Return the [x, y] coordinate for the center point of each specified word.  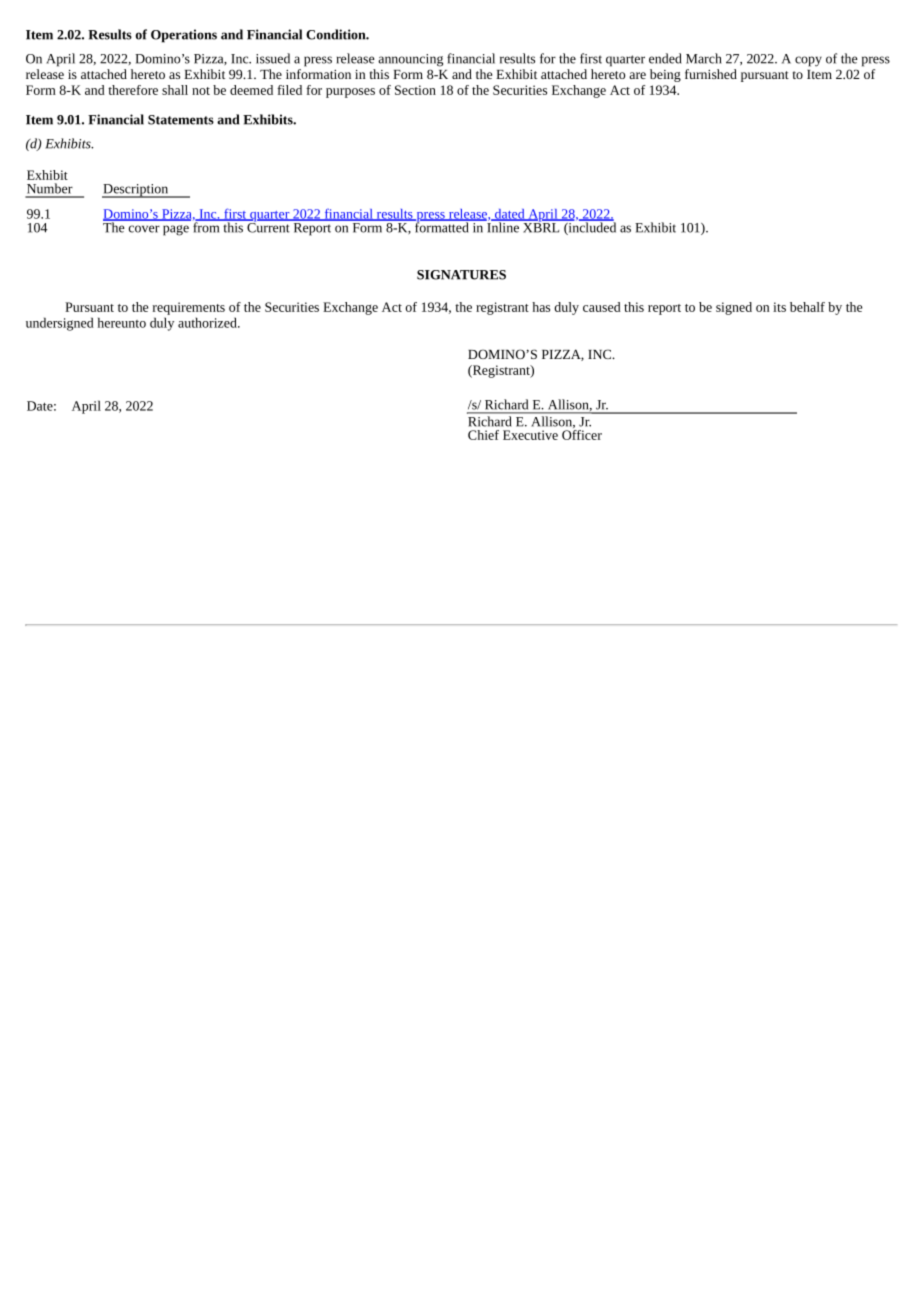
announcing [410, 60]
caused [602, 307]
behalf [807, 307]
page [176, 230]
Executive [530, 435]
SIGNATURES [461, 275]
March [704, 58]
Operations [184, 36]
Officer [582, 433]
